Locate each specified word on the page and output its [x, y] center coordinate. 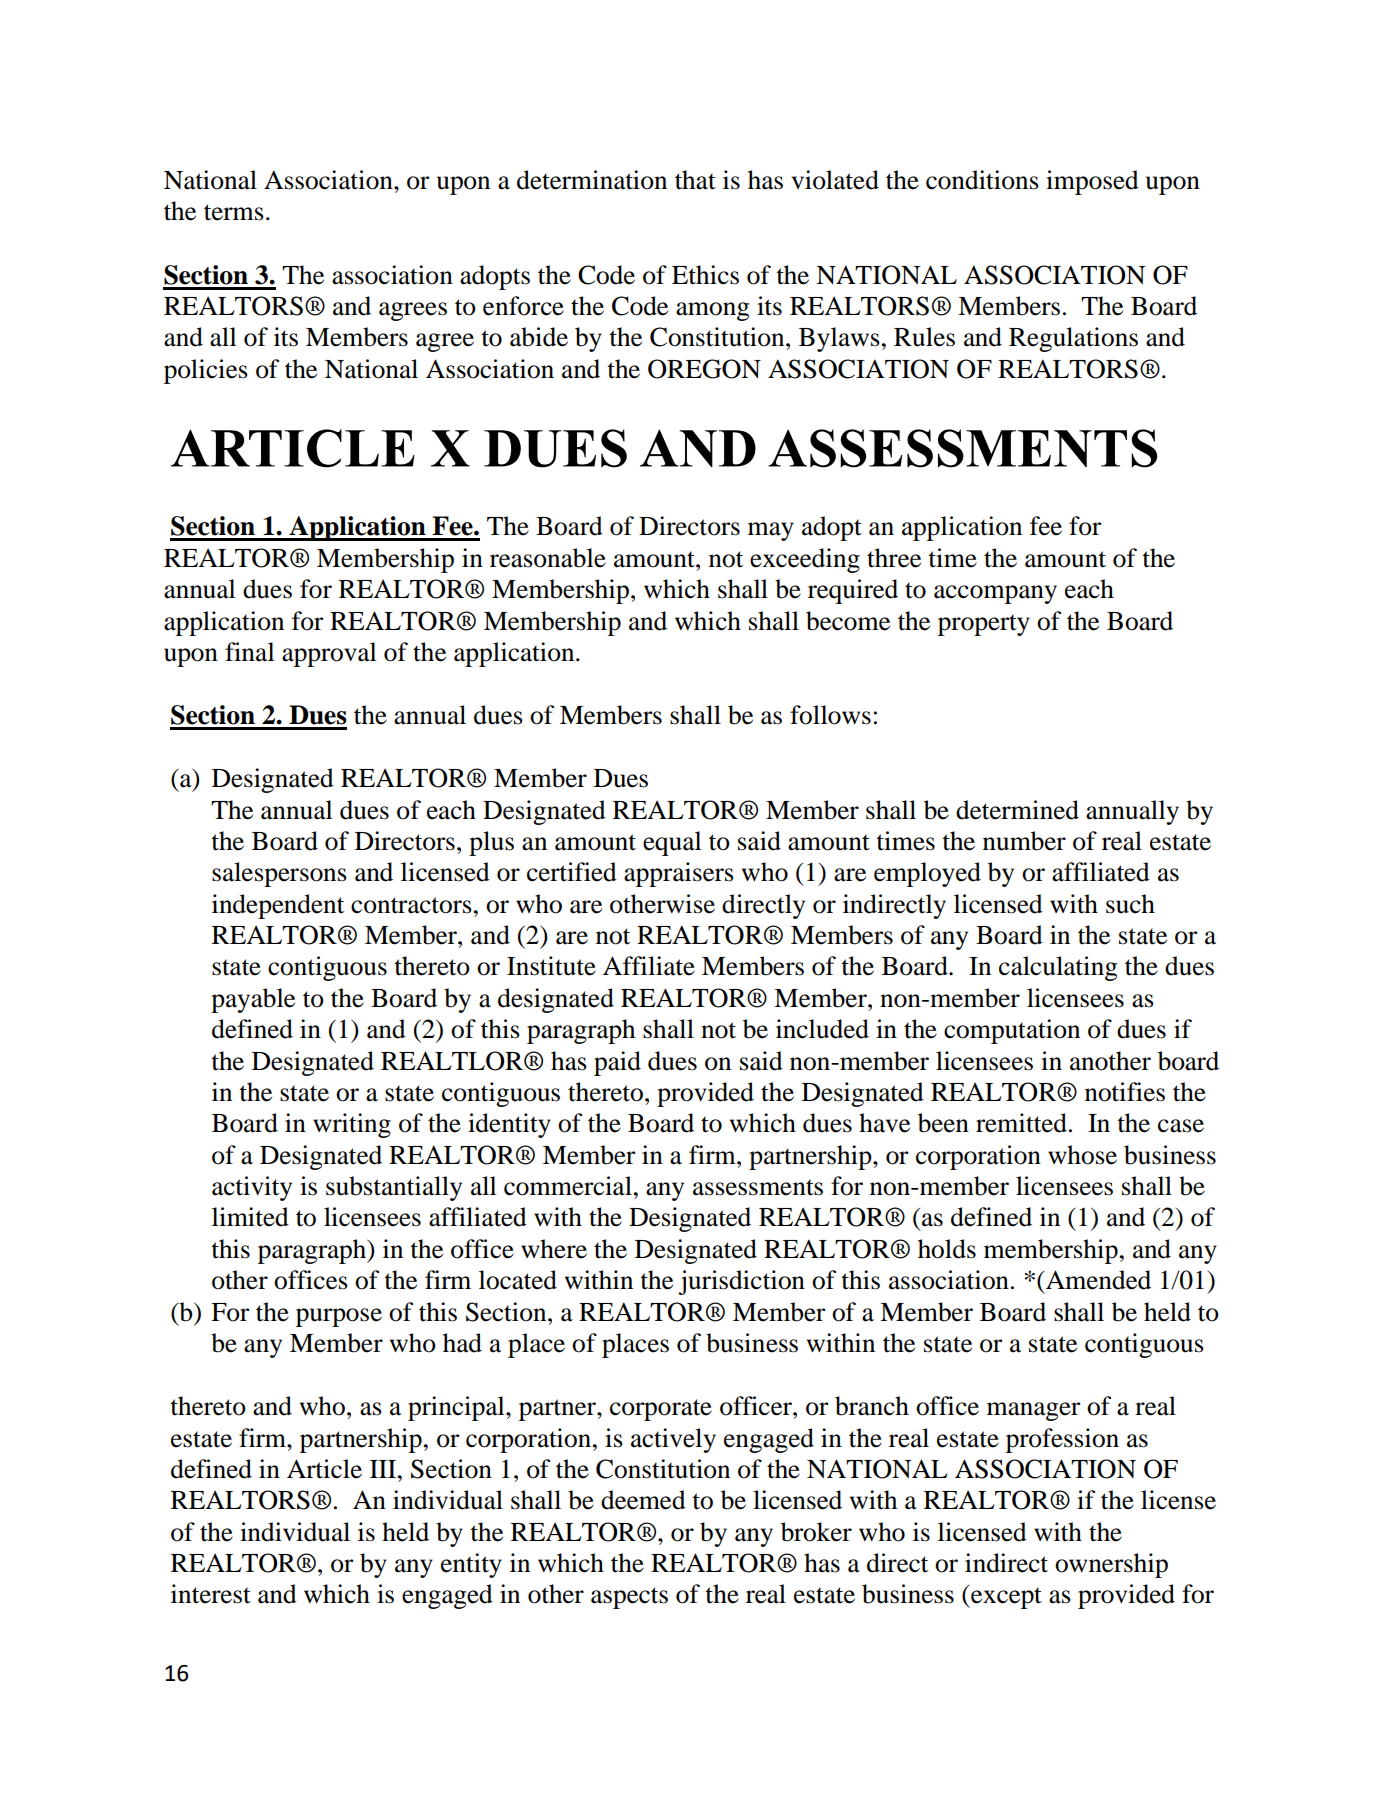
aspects [629, 1598]
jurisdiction [741, 1282]
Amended [1097, 1280]
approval [329, 654]
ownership [1111, 1565]
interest [211, 1594]
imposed [1092, 182]
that [695, 180]
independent [278, 906]
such [1130, 904]
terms [234, 212]
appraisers [679, 874]
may [771, 531]
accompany [995, 594]
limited [250, 1217]
